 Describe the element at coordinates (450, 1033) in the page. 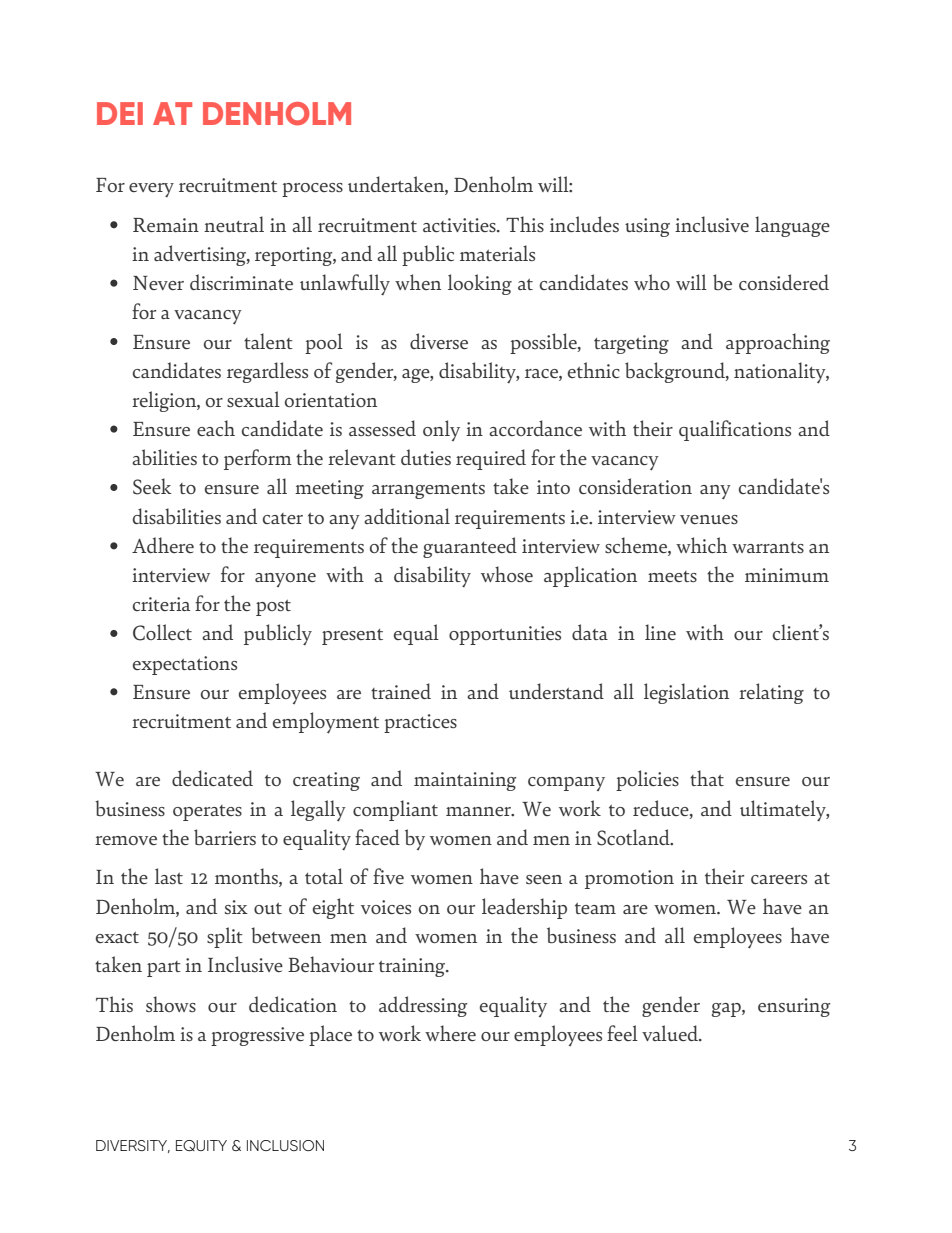

I see `where` at that location.
